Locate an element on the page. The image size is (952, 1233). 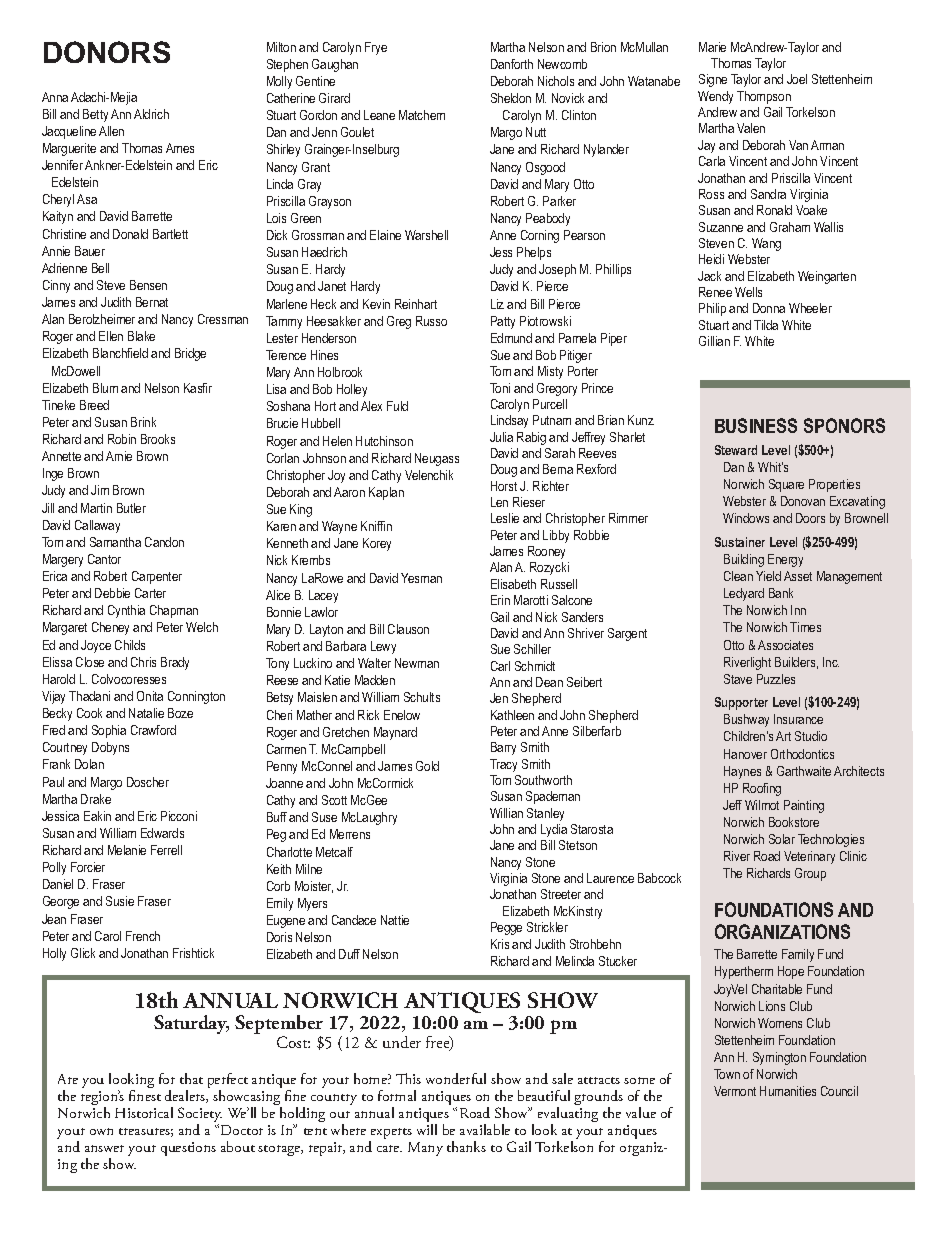
Aldrich is located at coordinates (151, 114).
